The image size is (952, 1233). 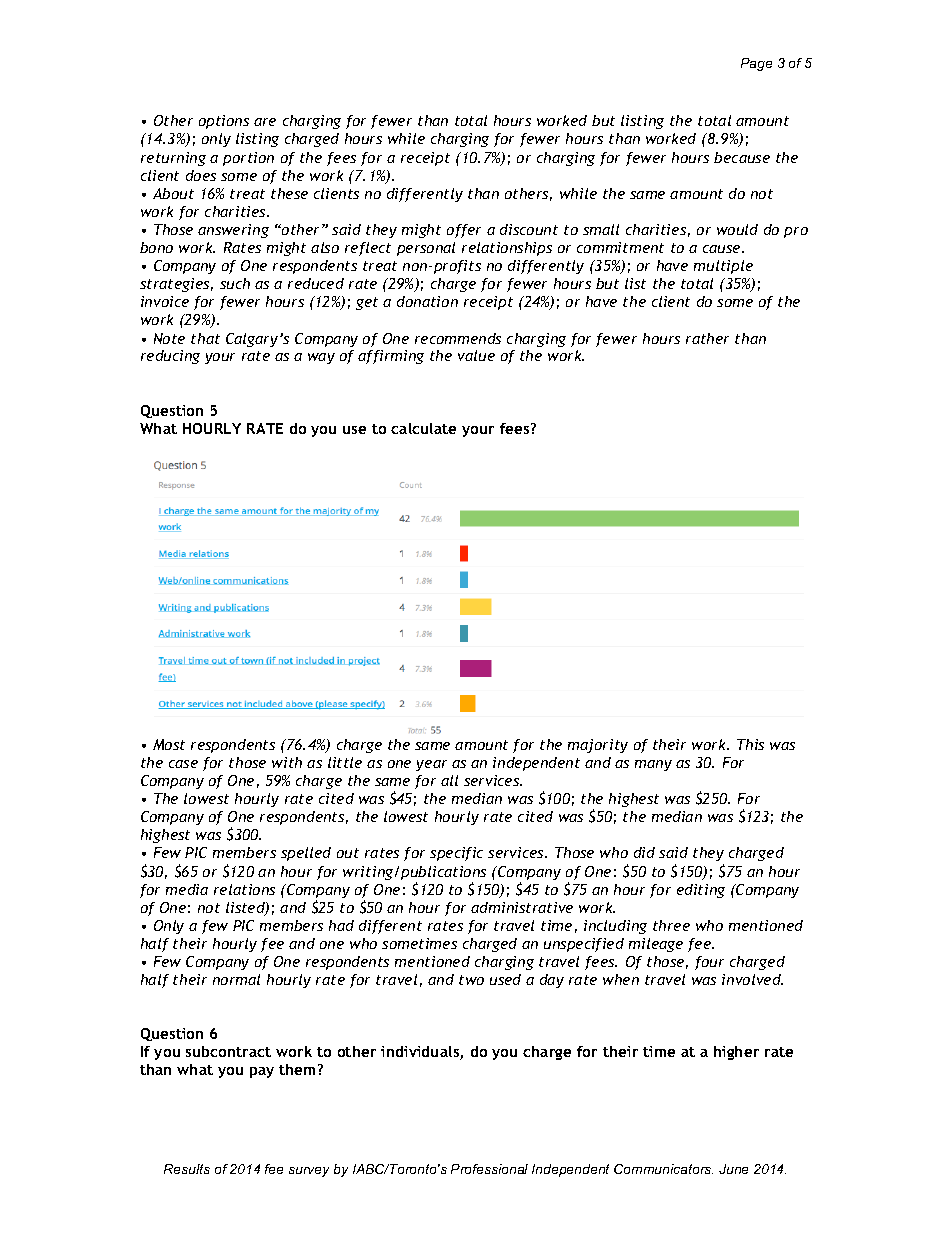 I want to click on year, so click(x=431, y=765).
